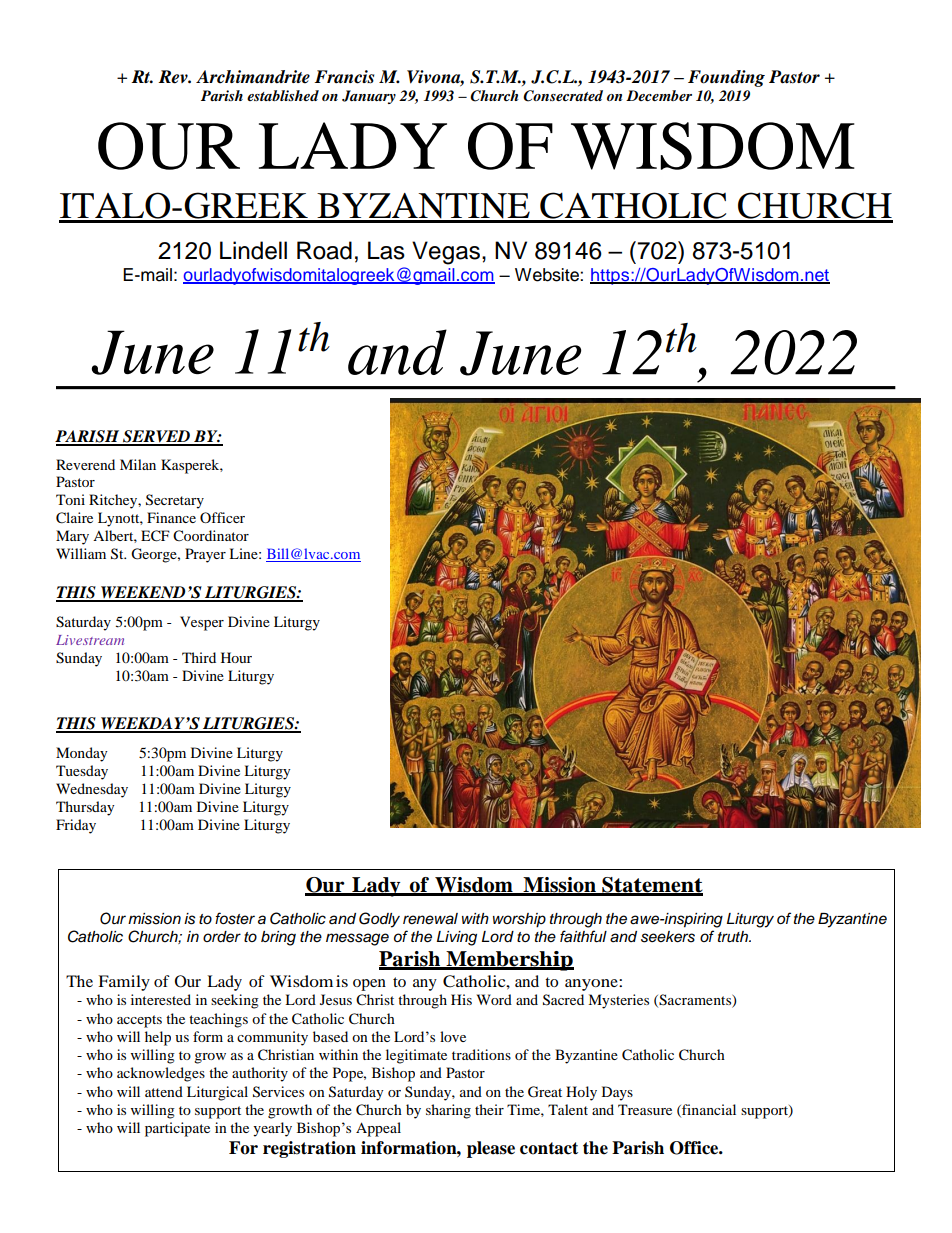 Image resolution: width=952 pixels, height=1233 pixels. I want to click on January, so click(369, 97).
